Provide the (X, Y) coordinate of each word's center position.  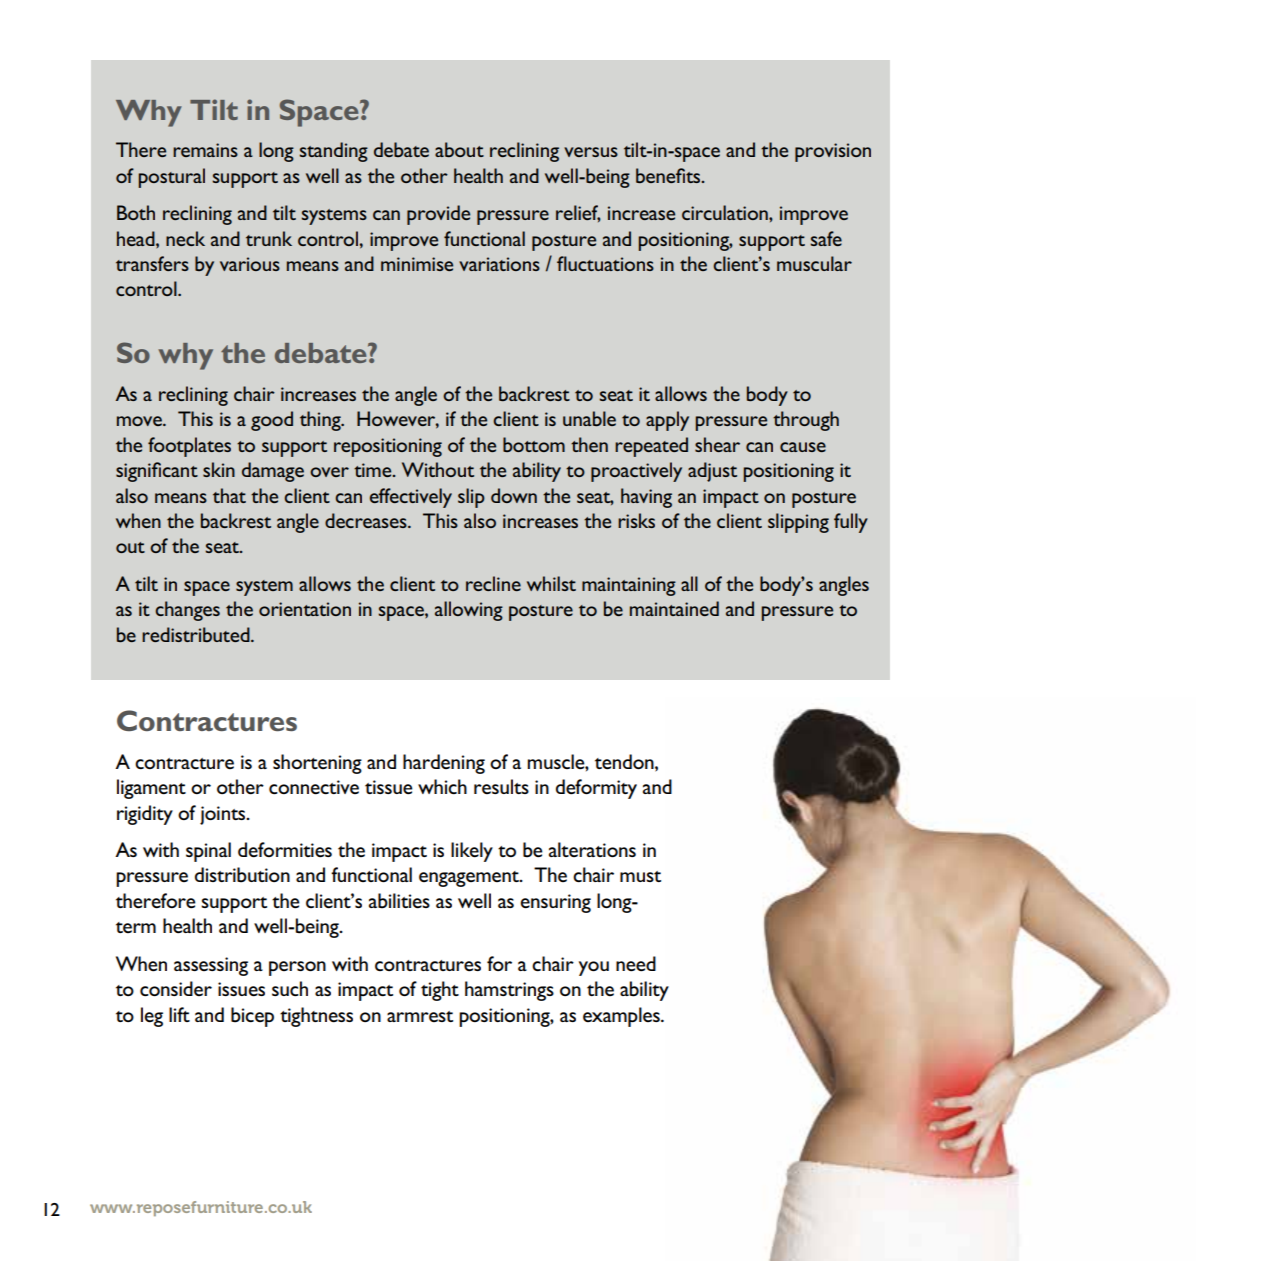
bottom (534, 444)
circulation (726, 212)
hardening (444, 764)
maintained (674, 608)
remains (205, 150)
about (459, 149)
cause (803, 447)
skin (219, 469)
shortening (317, 764)
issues (241, 989)
